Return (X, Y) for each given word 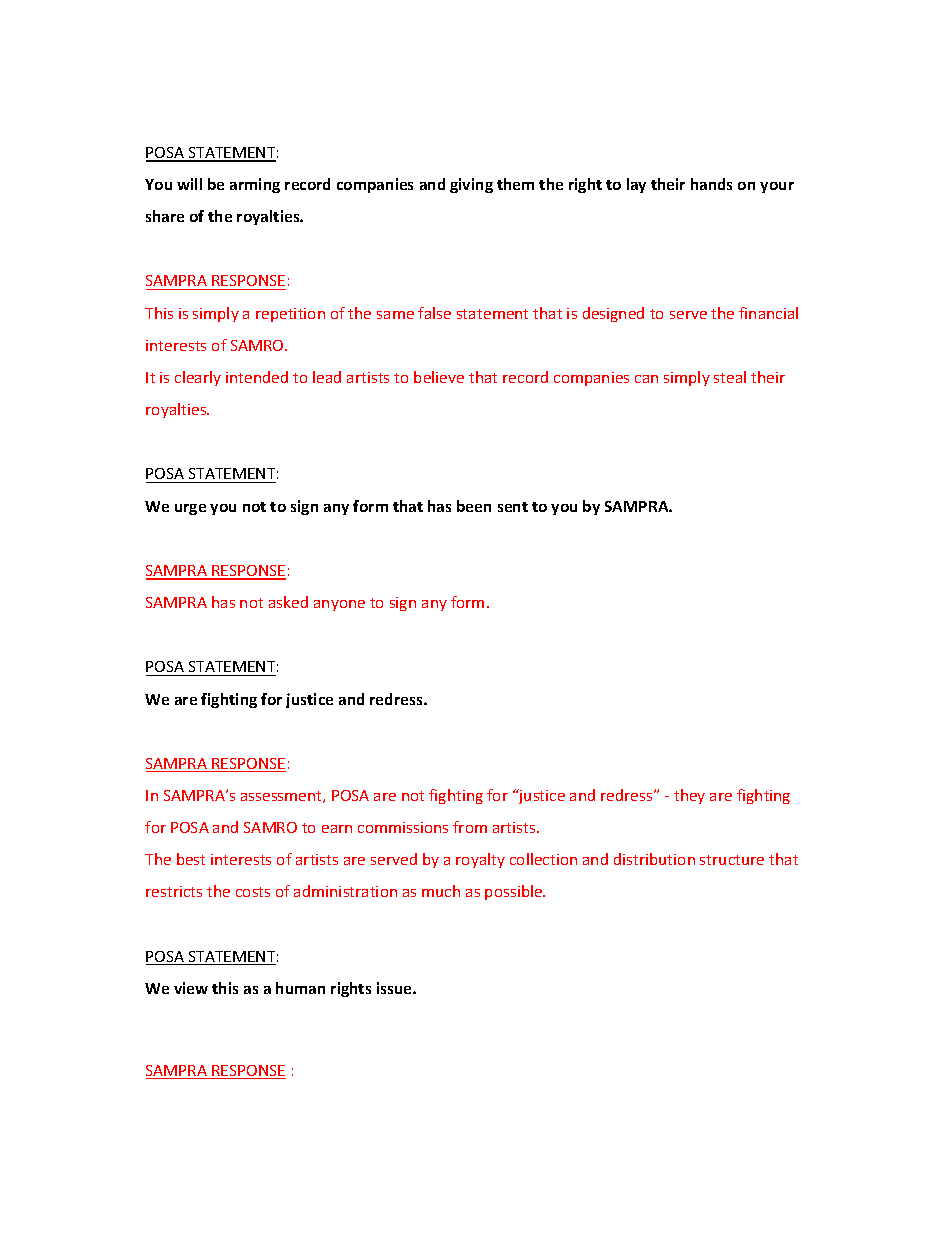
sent (513, 507)
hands (711, 184)
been (474, 506)
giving (471, 185)
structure (732, 860)
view (191, 988)
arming (255, 185)
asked (288, 602)
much (441, 891)
